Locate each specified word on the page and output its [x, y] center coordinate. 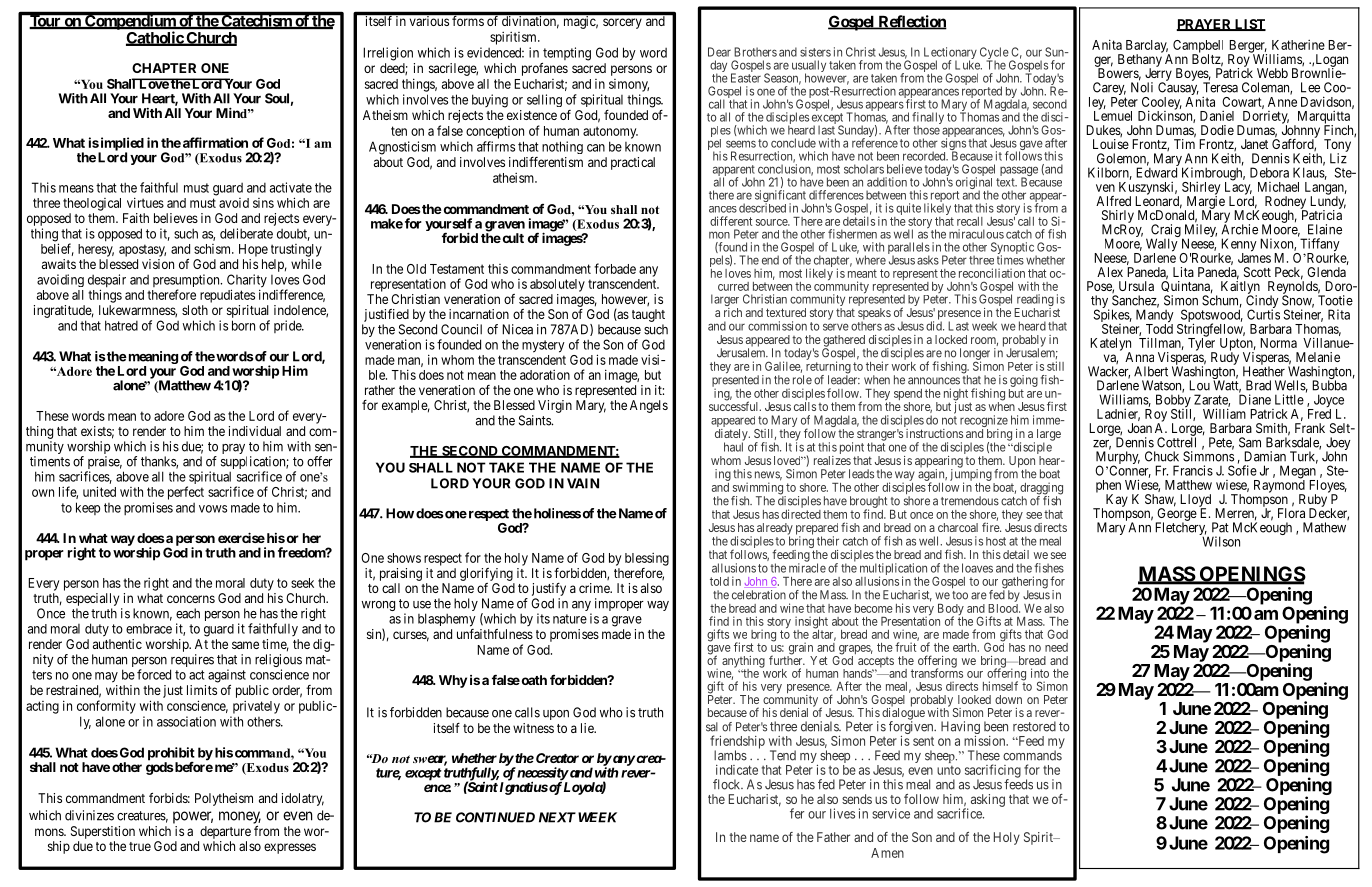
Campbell [1198, 47]
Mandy [1155, 317]
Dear [719, 52]
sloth [195, 310]
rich [733, 312]
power [193, 817]
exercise [241, 537]
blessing [647, 559]
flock [728, 784]
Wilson [1221, 541]
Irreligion [388, 54]
